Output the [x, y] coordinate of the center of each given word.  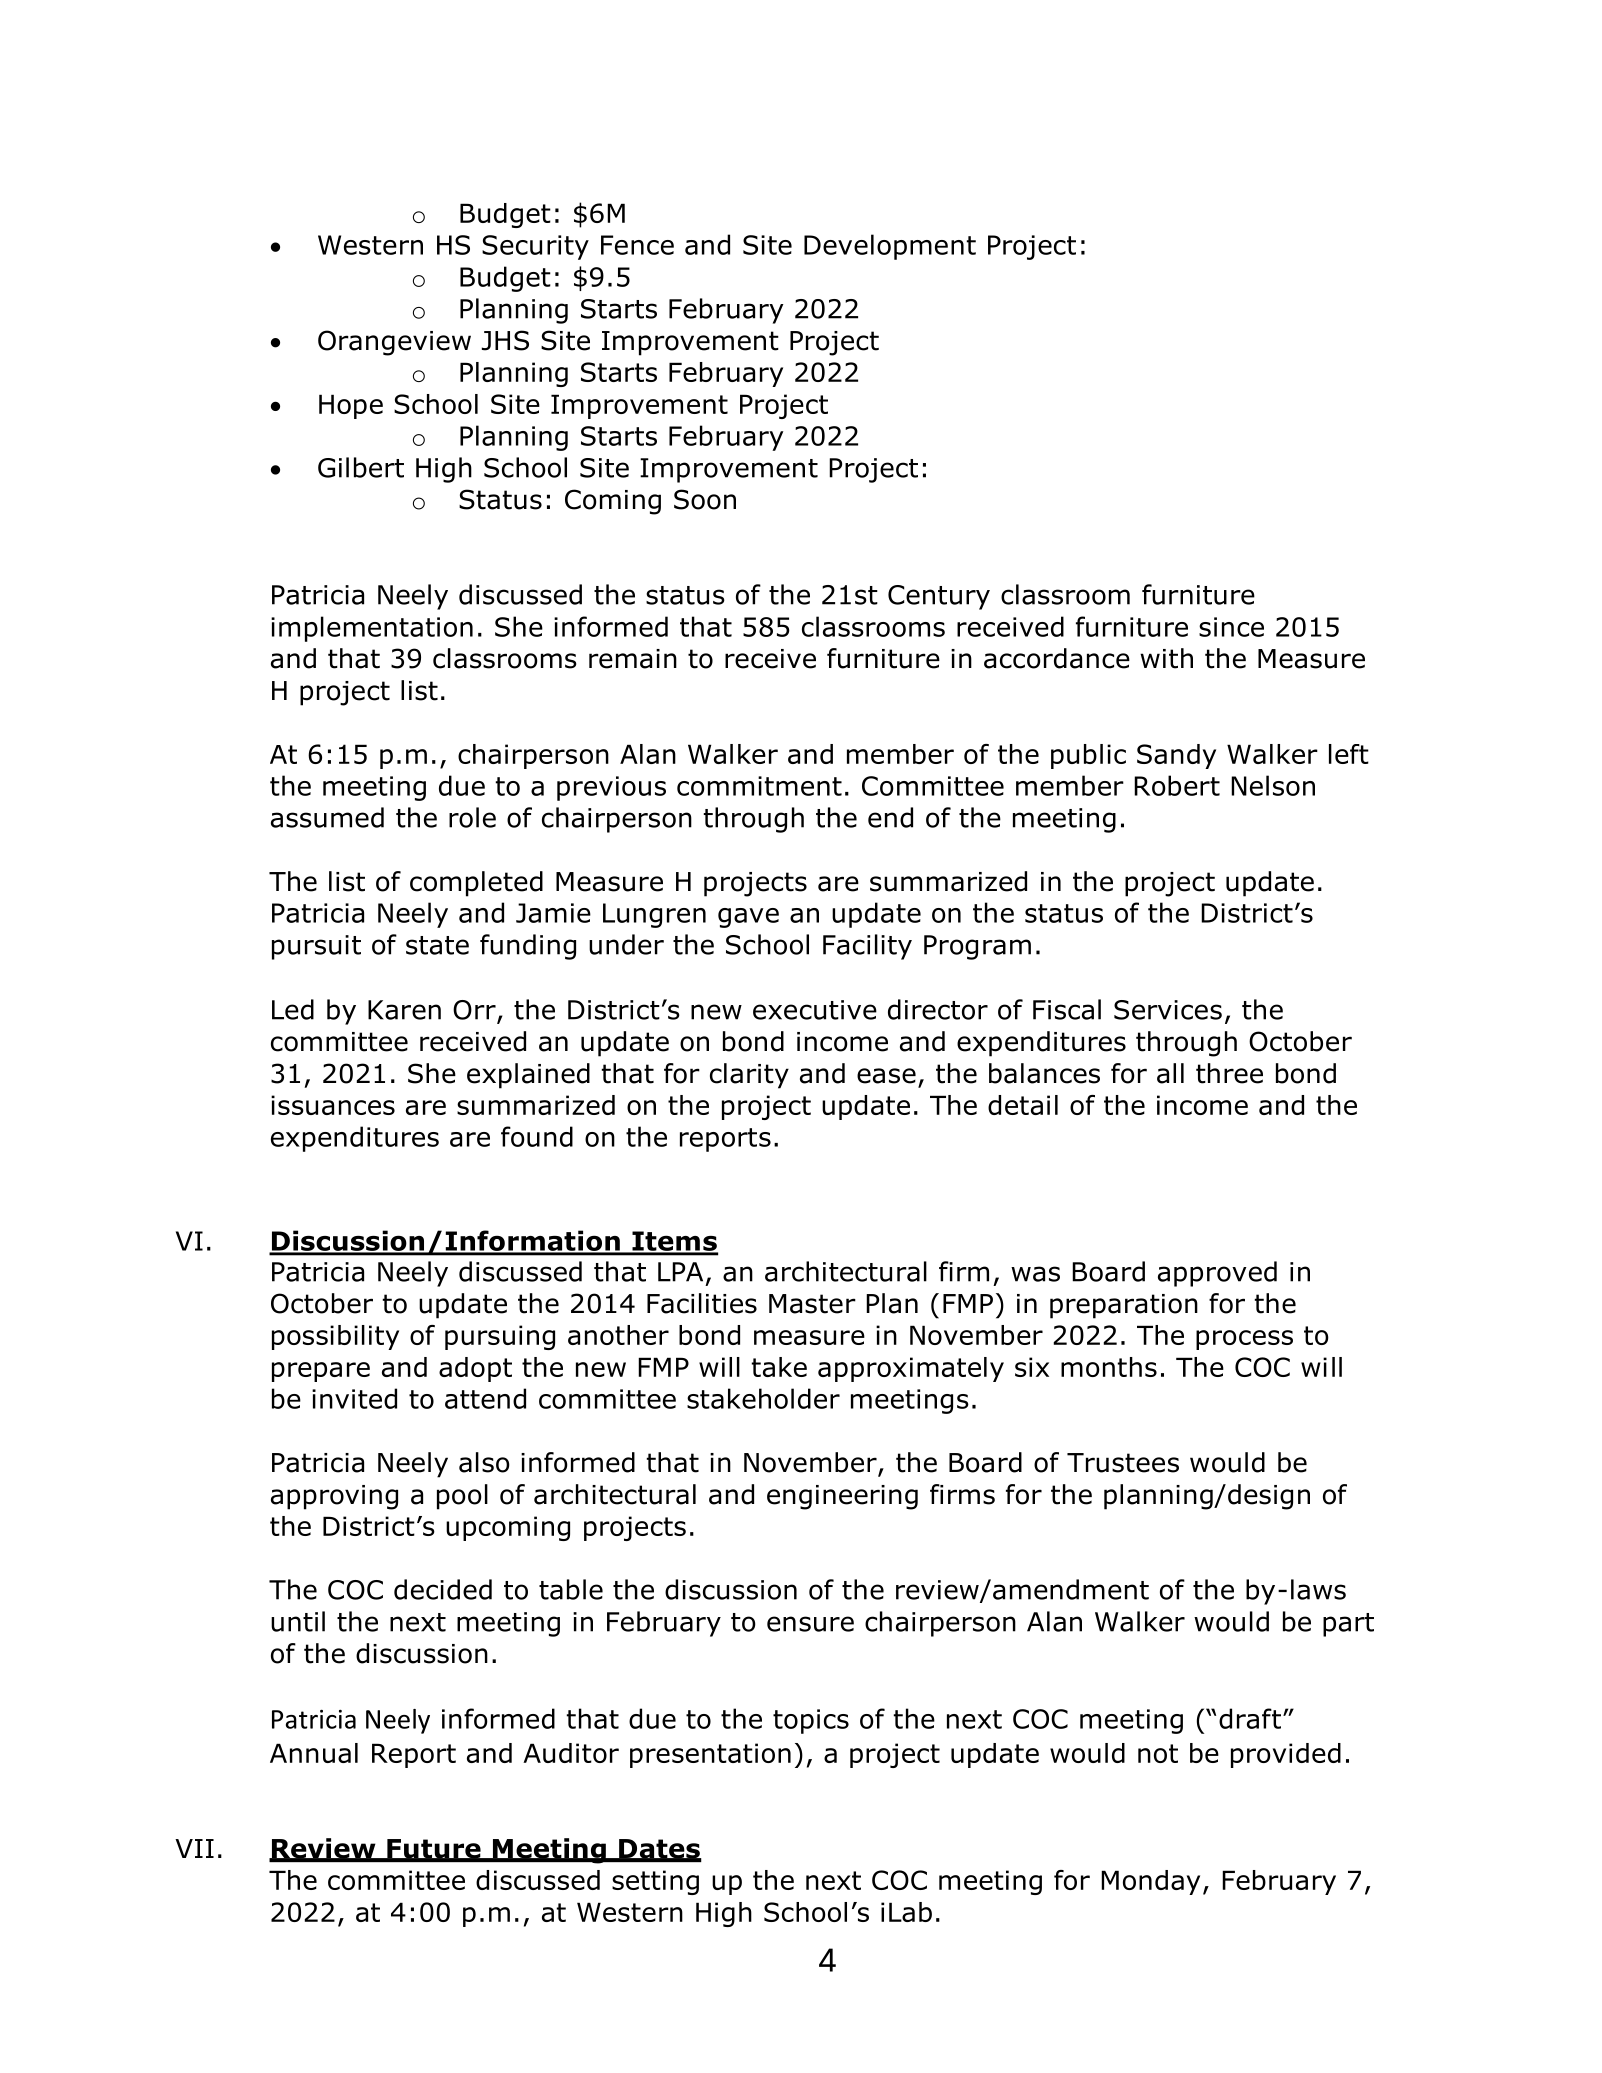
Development [890, 247]
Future [434, 1850]
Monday [1150, 1882]
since [1231, 627]
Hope [351, 406]
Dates [659, 1850]
